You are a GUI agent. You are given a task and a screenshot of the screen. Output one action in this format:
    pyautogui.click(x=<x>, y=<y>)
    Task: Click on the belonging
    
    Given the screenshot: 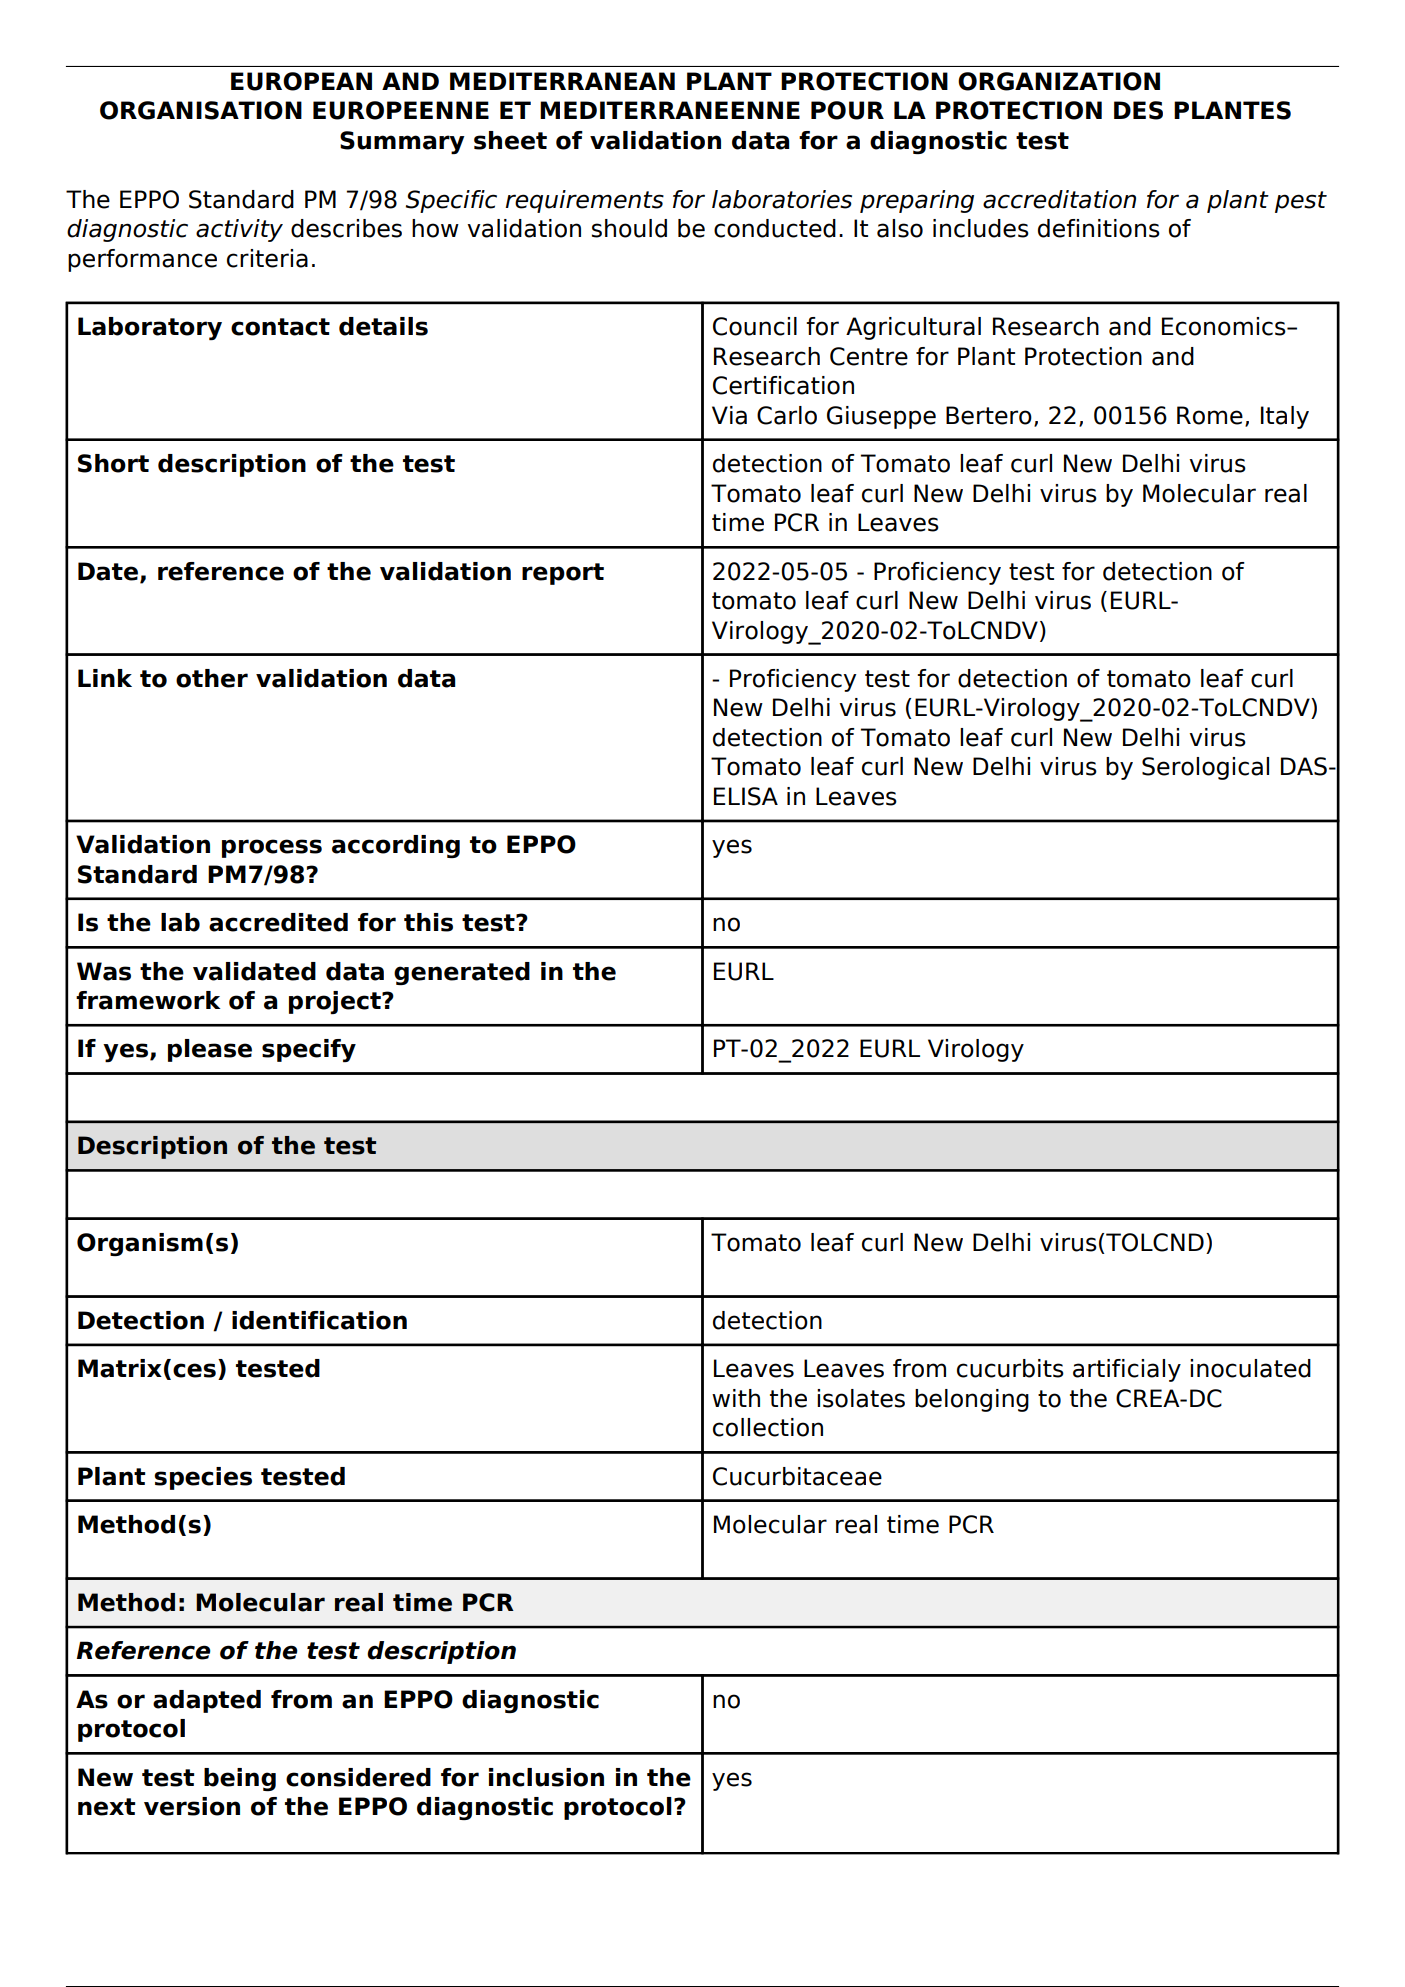 What is the action you would take?
    pyautogui.click(x=972, y=1400)
